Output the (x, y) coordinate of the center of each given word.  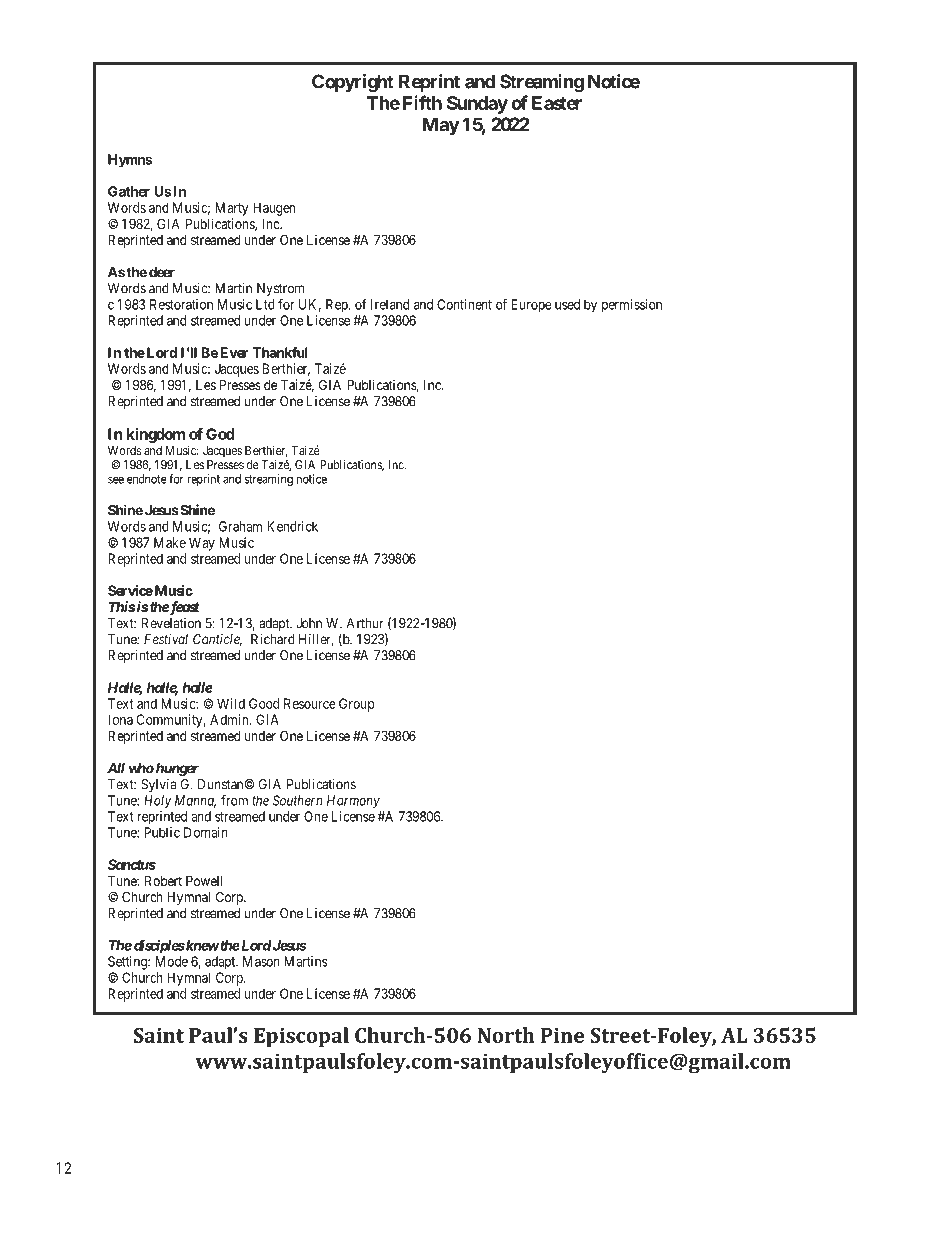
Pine (562, 1035)
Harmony (353, 802)
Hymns (130, 161)
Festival (166, 639)
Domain (206, 832)
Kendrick (292, 526)
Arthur (365, 623)
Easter (557, 103)
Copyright (353, 83)
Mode (172, 961)
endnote (147, 479)
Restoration (181, 304)
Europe (532, 306)
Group (356, 705)
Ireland (390, 304)
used (567, 304)
